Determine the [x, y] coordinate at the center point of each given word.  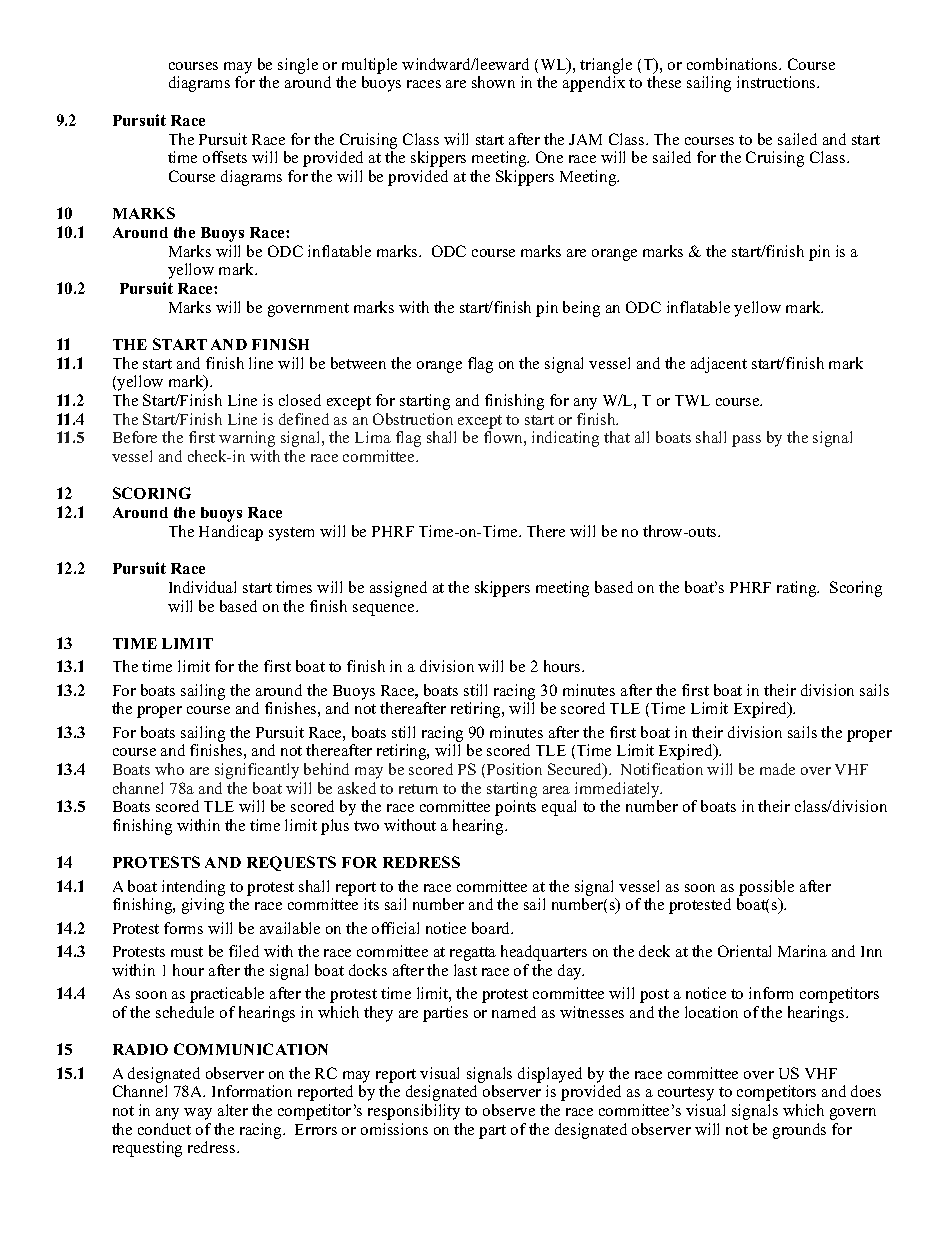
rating [798, 589]
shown [493, 82]
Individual [202, 587]
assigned [398, 589]
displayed [550, 1075]
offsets [225, 157]
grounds [799, 1131]
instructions [777, 82]
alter [233, 1110]
